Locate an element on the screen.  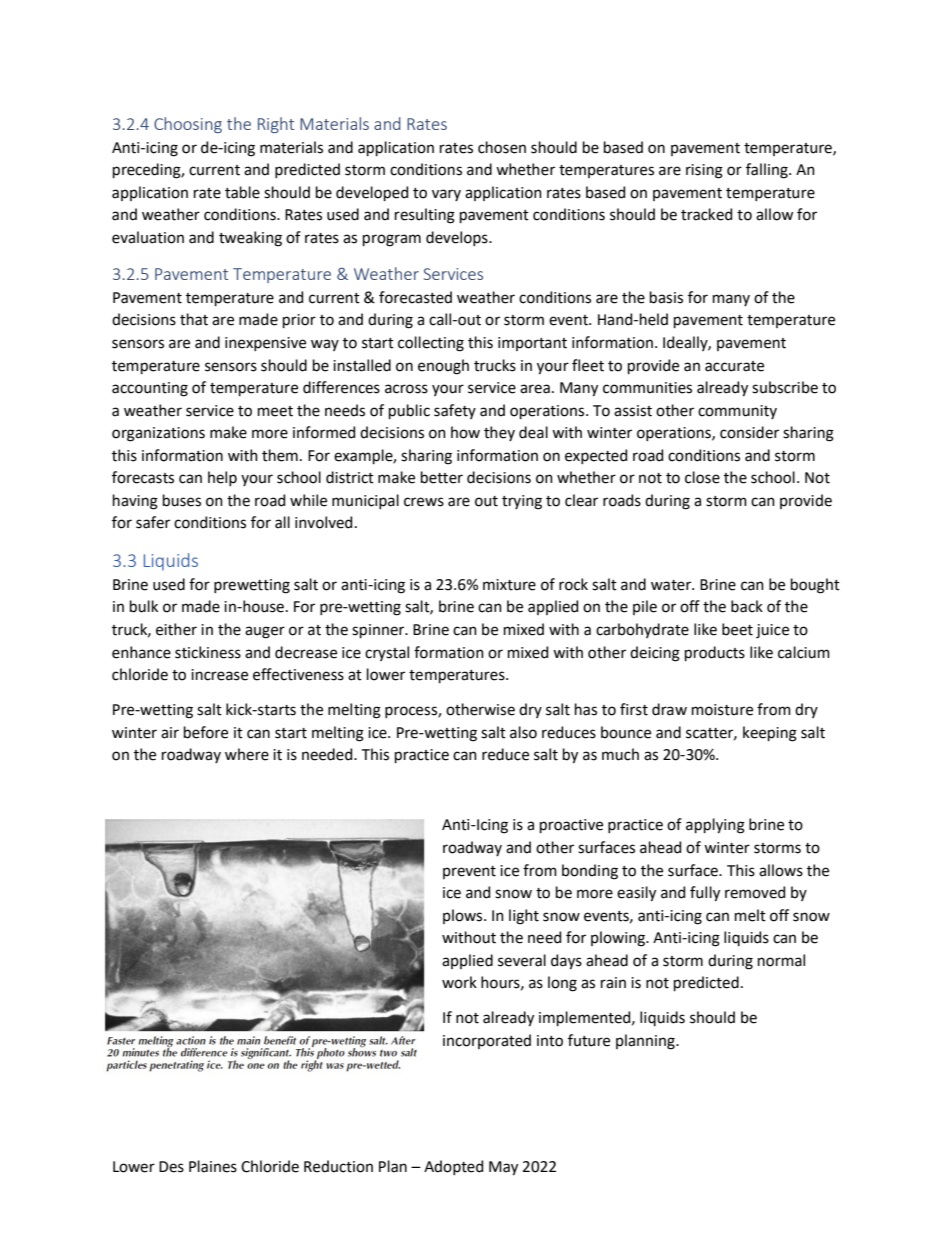
safety is located at coordinates (455, 411).
